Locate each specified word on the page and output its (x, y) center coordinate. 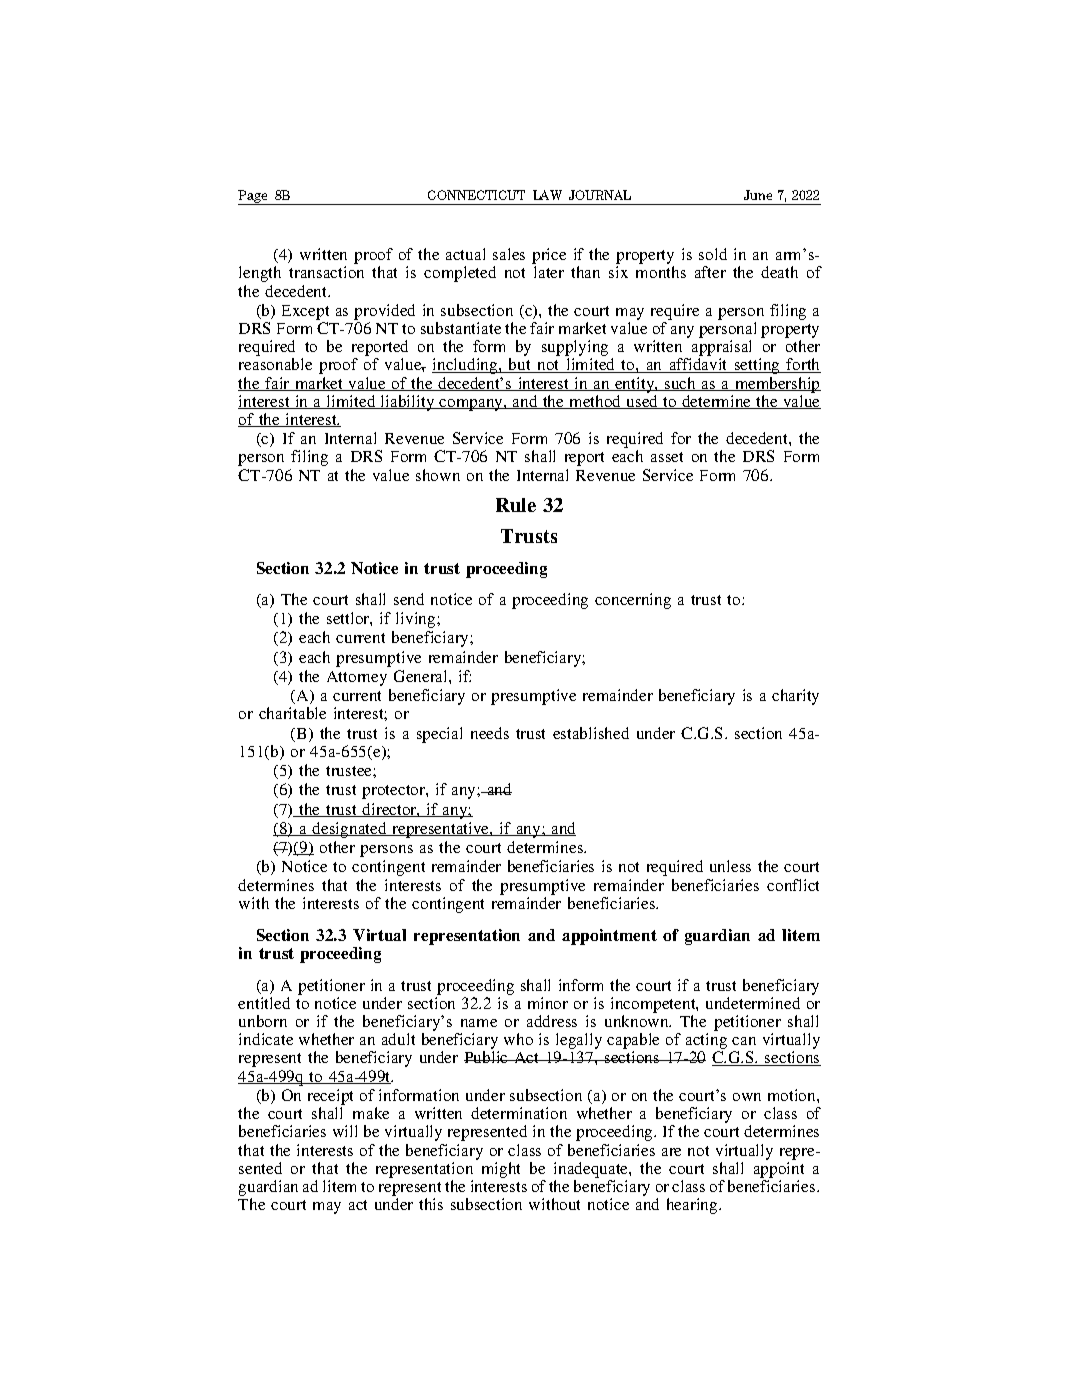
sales (509, 254)
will (345, 1131)
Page (254, 197)
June (758, 195)
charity (795, 697)
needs (490, 733)
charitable (292, 713)
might (501, 1170)
